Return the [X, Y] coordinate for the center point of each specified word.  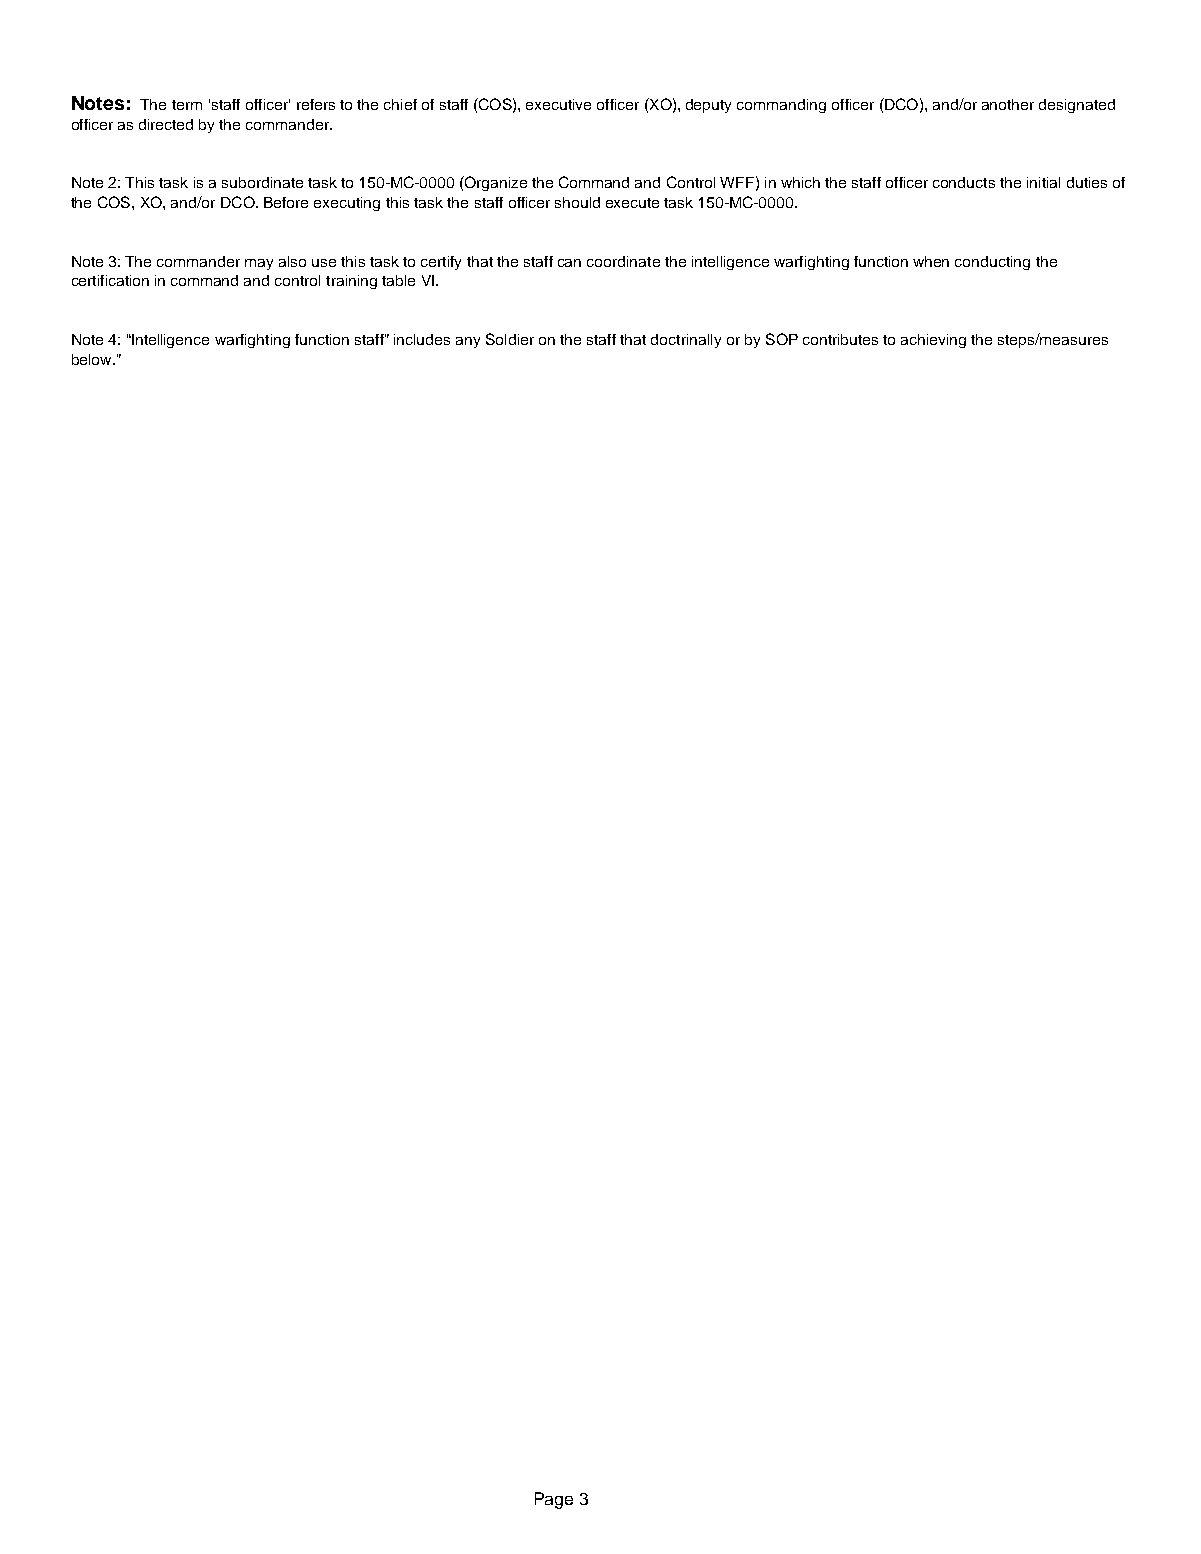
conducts [964, 182]
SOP [782, 339]
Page [554, 1500]
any [468, 342]
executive [558, 104]
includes [422, 339]
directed [166, 124]
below [93, 359]
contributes [840, 339]
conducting [992, 263]
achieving [933, 341]
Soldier [510, 339]
